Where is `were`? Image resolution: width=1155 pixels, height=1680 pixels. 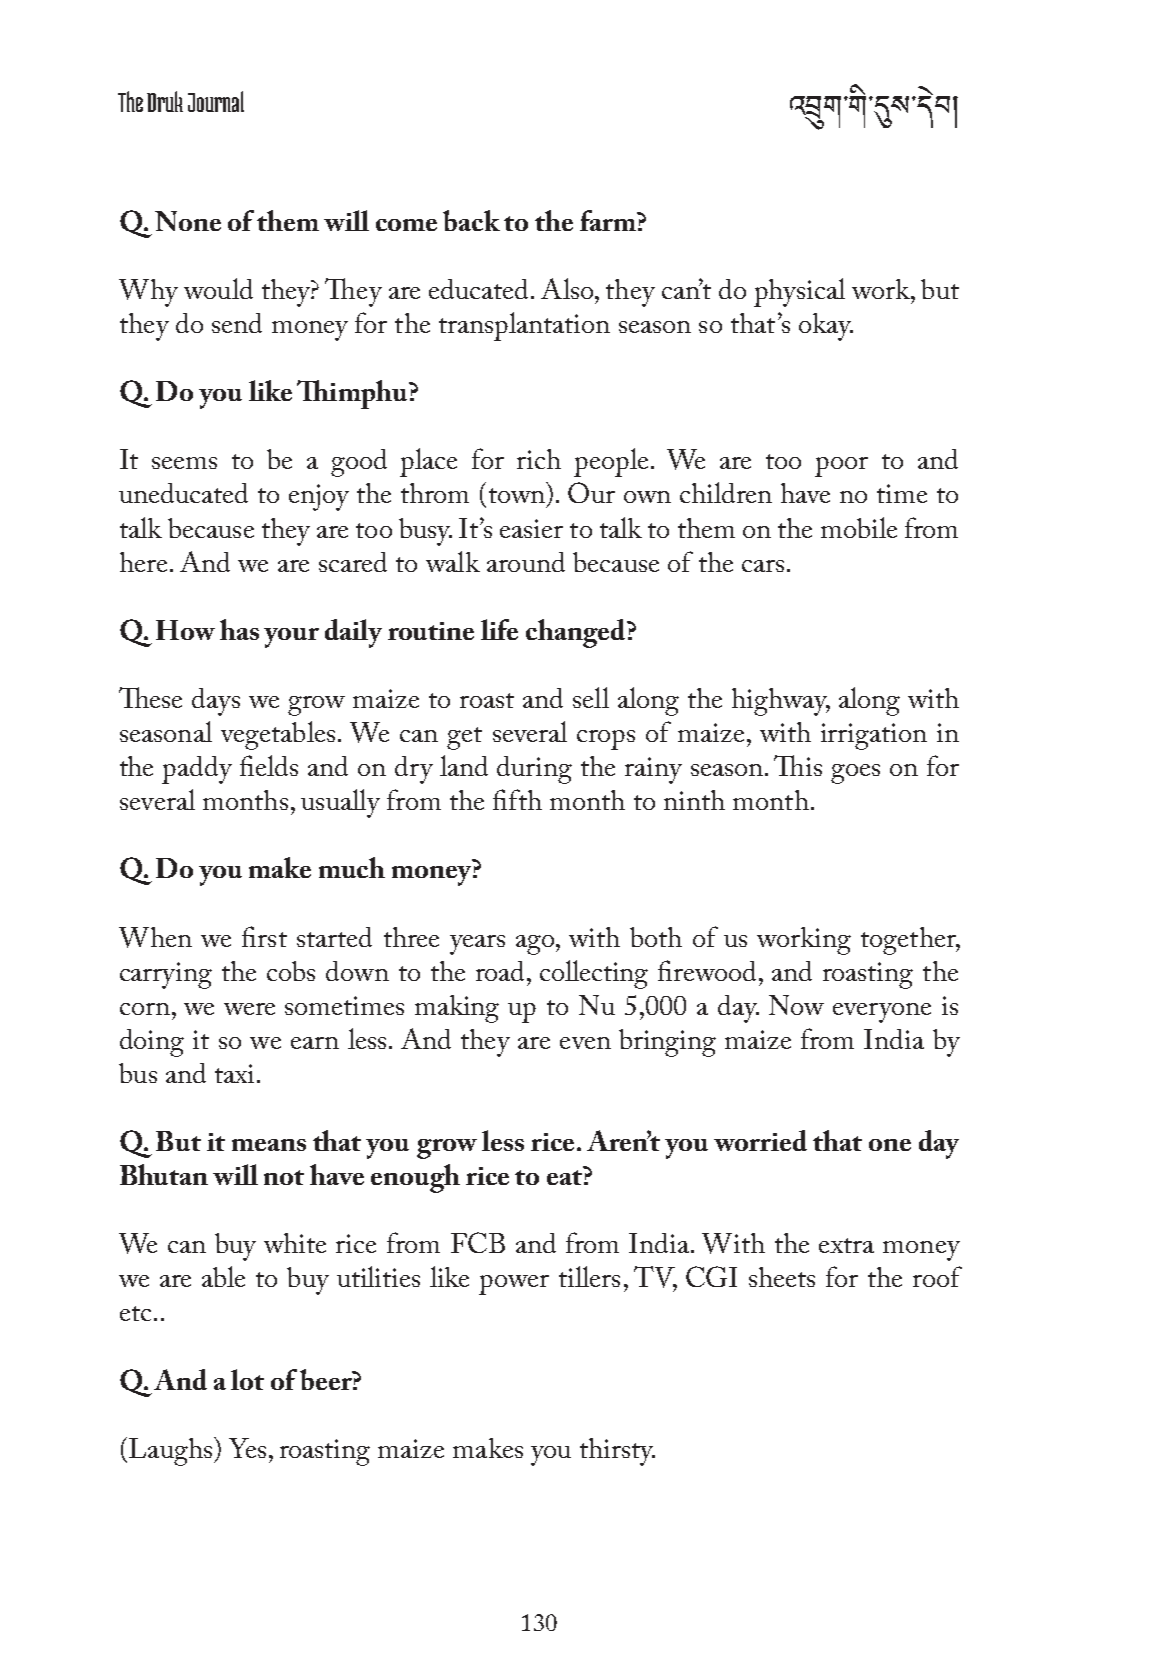 were is located at coordinates (249, 1009).
